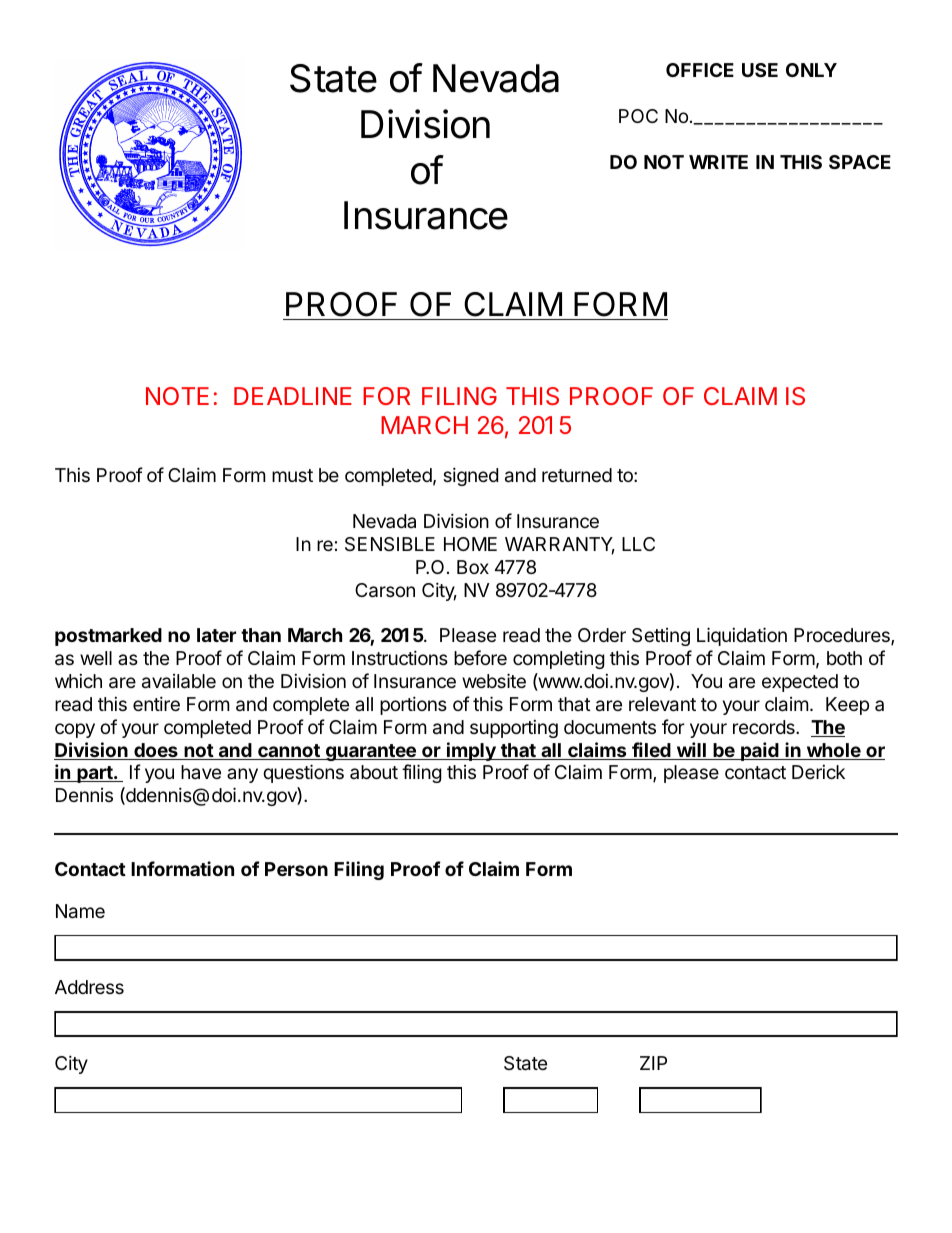 The width and height of the screenshot is (952, 1233). What do you see at coordinates (818, 772) in the screenshot?
I see `Derick` at bounding box center [818, 772].
